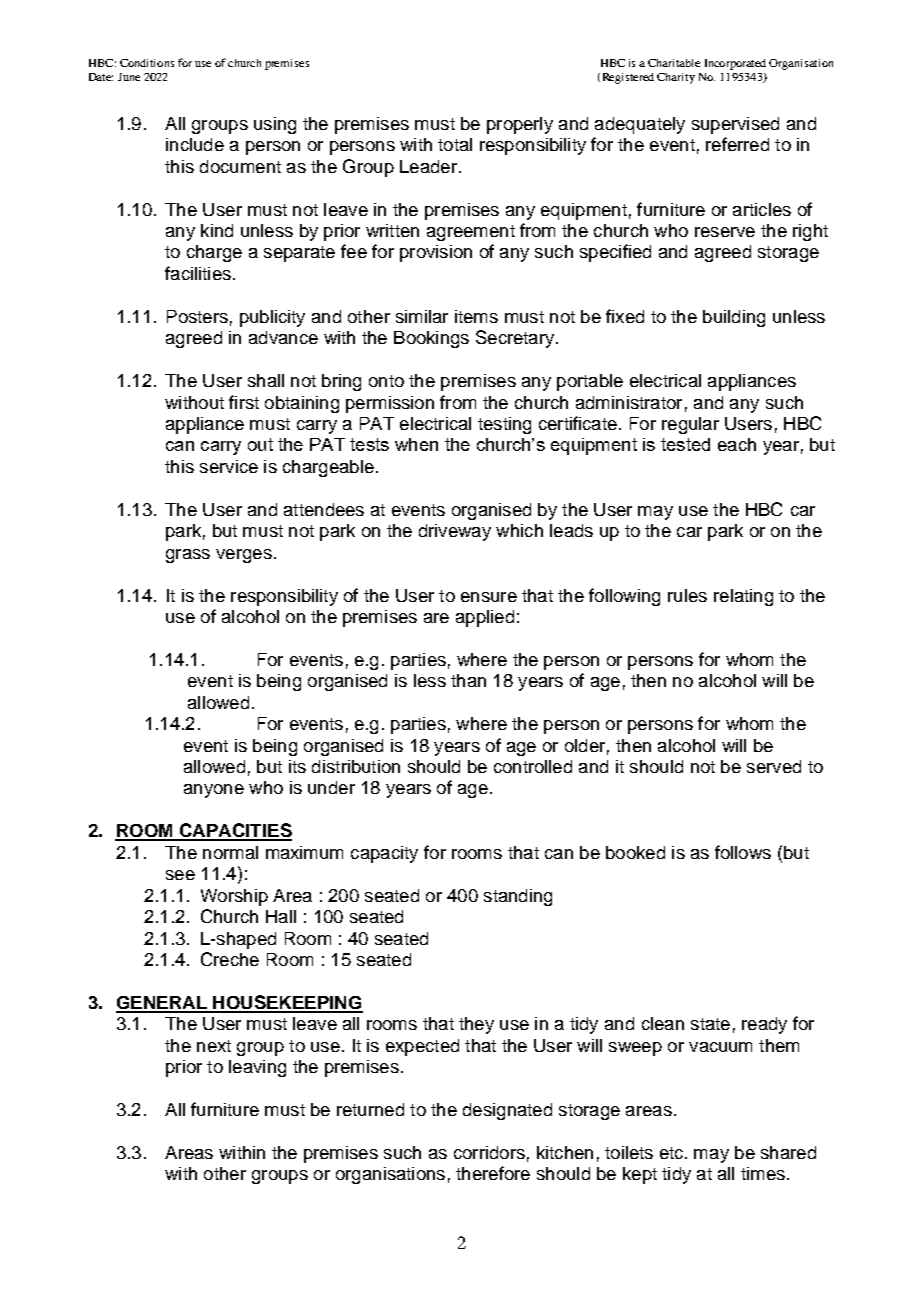 Image resolution: width=924 pixels, height=1308 pixels. Describe the element at coordinates (147, 63) in the page. I see `Conditions` at that location.
